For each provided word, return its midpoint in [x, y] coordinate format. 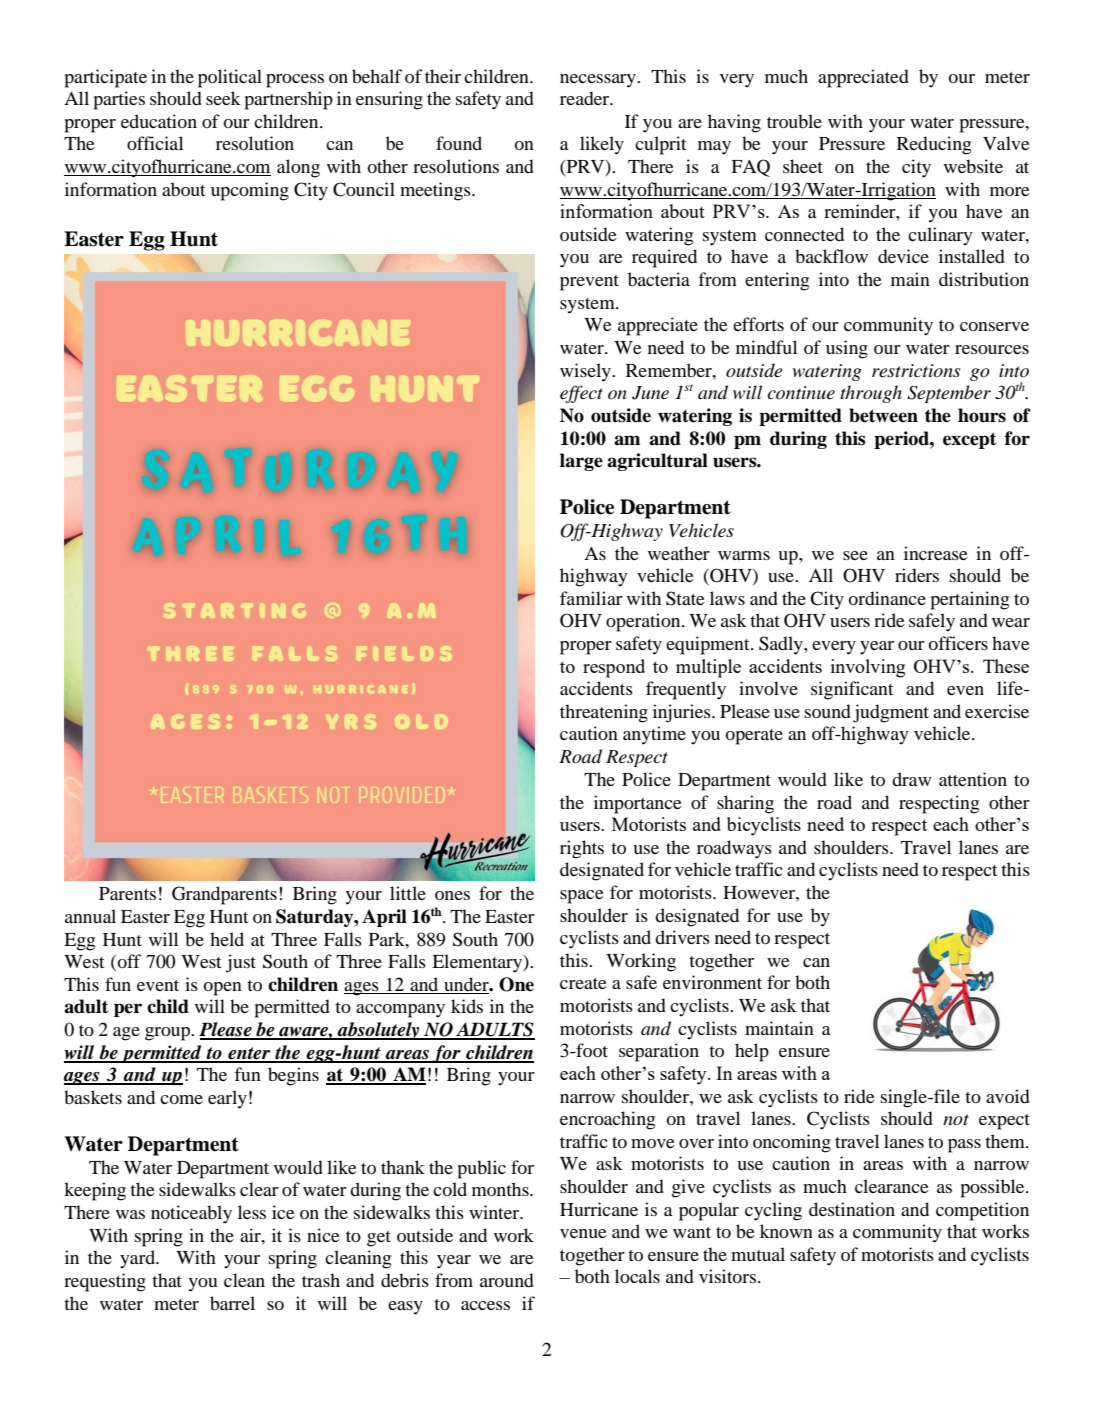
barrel [232, 1303]
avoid [1008, 1096]
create [583, 983]
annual [90, 916]
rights [582, 849]
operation [644, 622]
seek [223, 98]
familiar [591, 598]
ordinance [887, 598]
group [168, 1034]
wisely [586, 372]
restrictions [916, 371]
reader [586, 98]
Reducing [934, 145]
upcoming [250, 191]
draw [912, 779]
